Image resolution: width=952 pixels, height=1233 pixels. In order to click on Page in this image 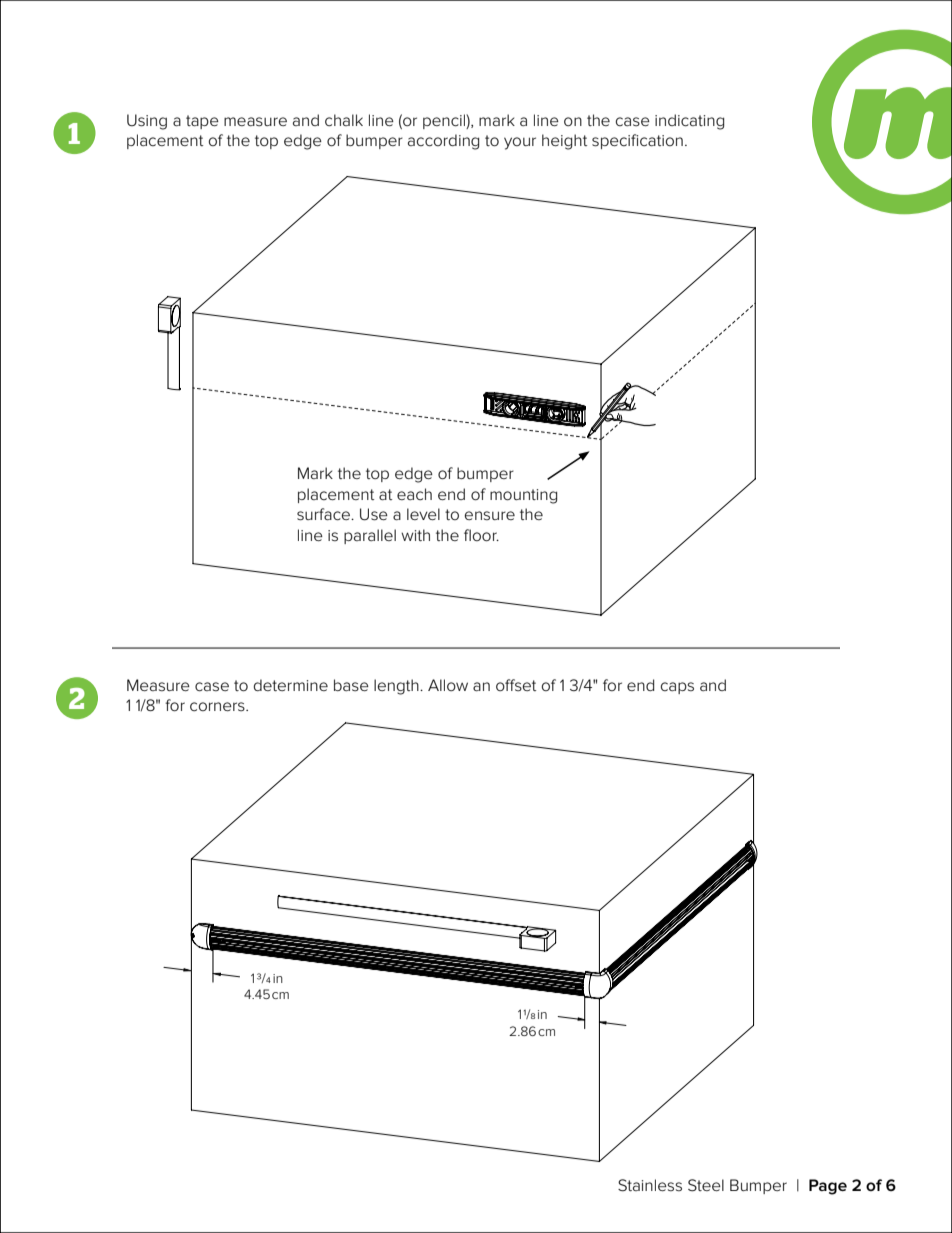, I will do `click(828, 1187)`.
